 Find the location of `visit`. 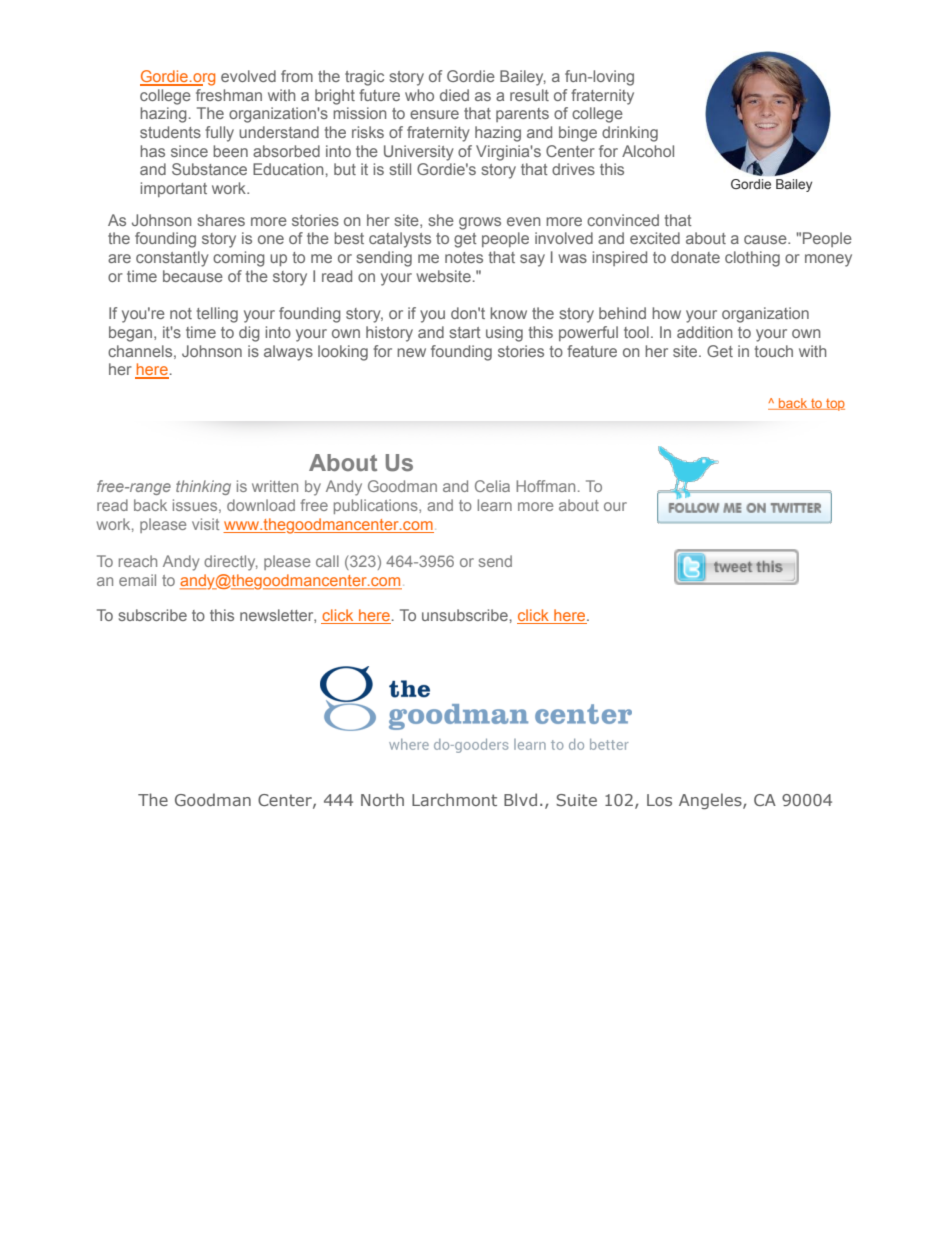

visit is located at coordinates (205, 524).
